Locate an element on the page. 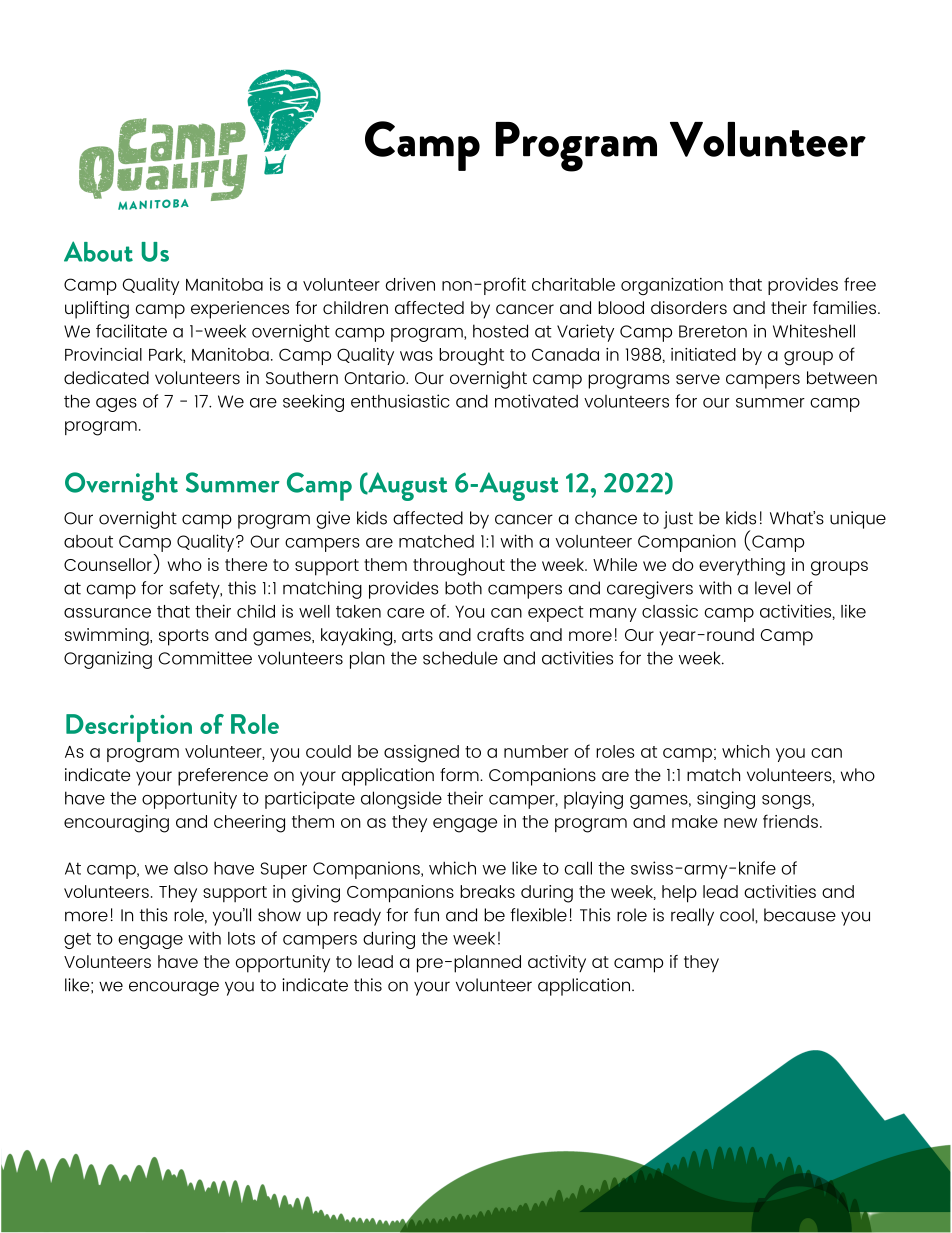  throughout is located at coordinates (459, 567).
